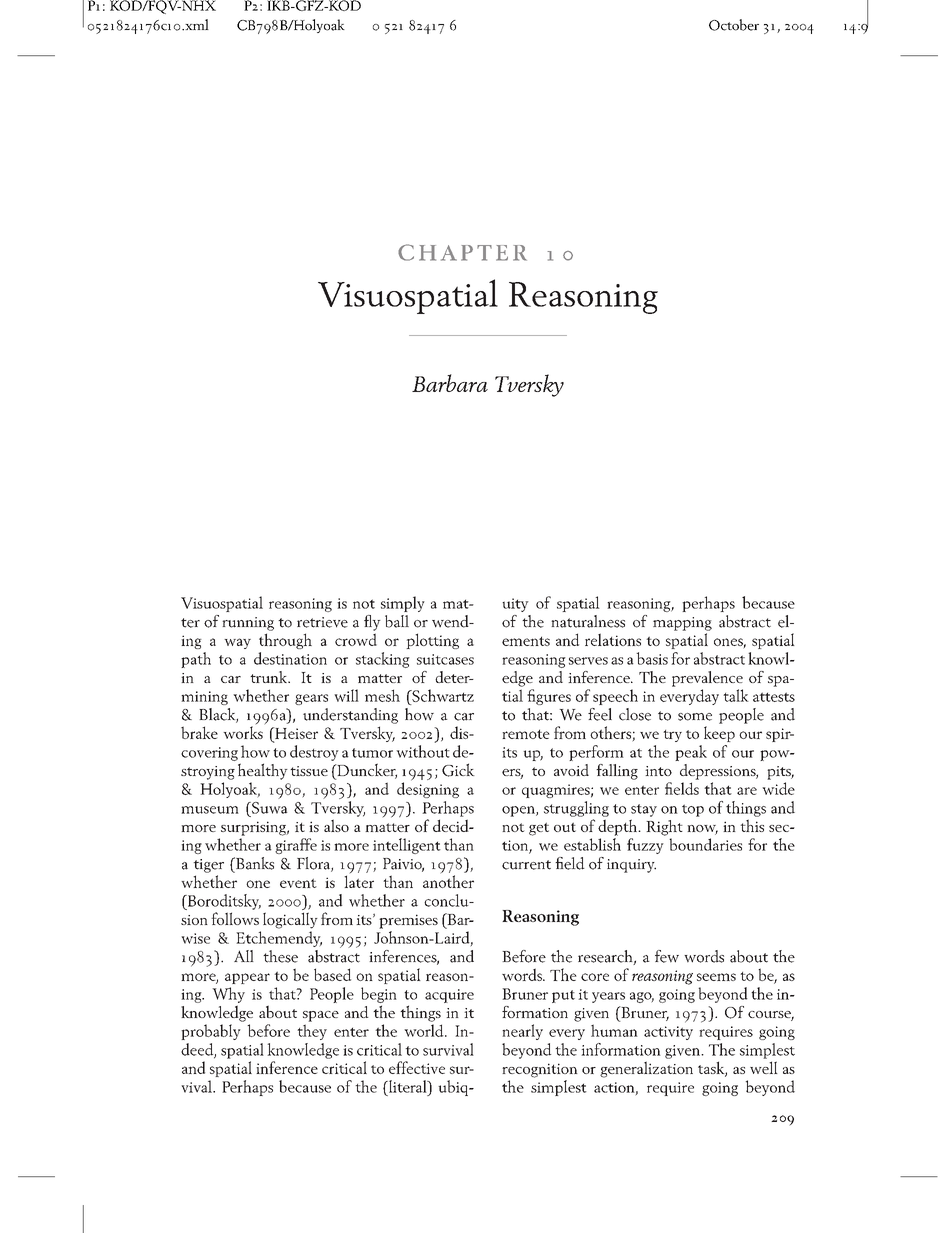 The height and width of the screenshot is (1233, 952). I want to click on running, so click(248, 624).
